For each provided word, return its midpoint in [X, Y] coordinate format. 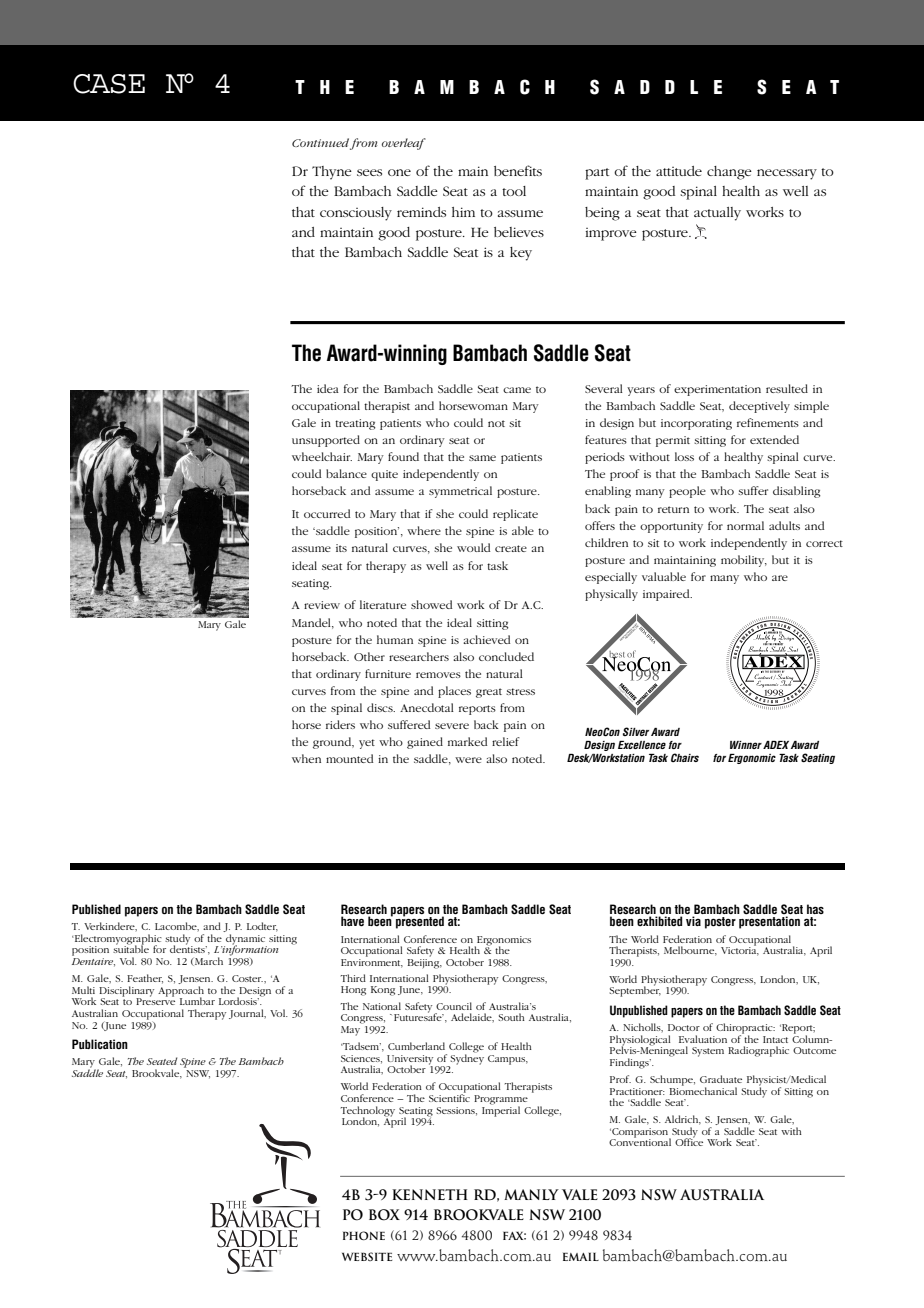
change [729, 173]
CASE [109, 84]
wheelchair [322, 456]
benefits [518, 170]
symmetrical [460, 492]
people [687, 492]
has [815, 909]
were [468, 760]
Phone [364, 1235]
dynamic [245, 940]
